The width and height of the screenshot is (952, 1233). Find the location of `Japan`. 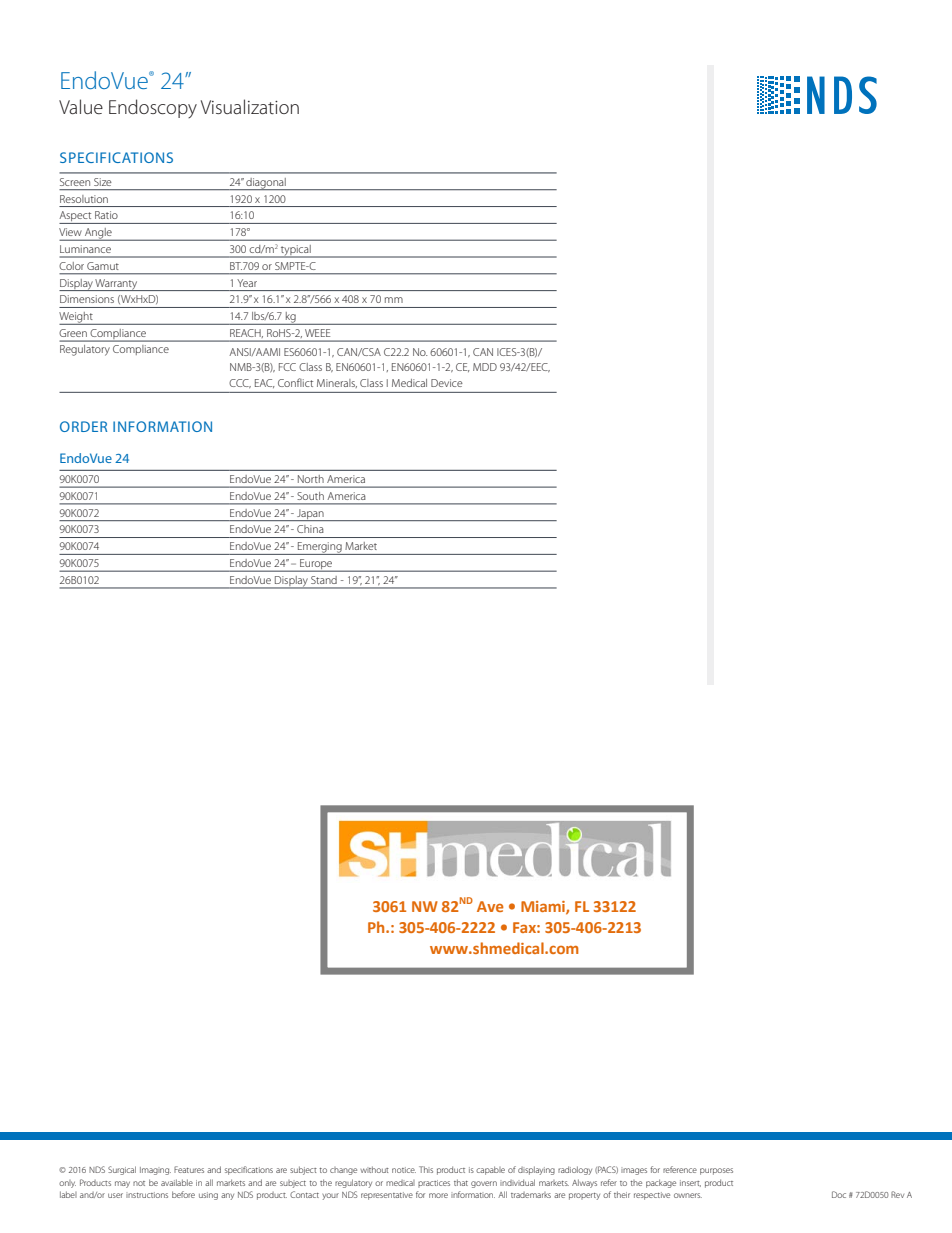

Japan is located at coordinates (310, 515).
